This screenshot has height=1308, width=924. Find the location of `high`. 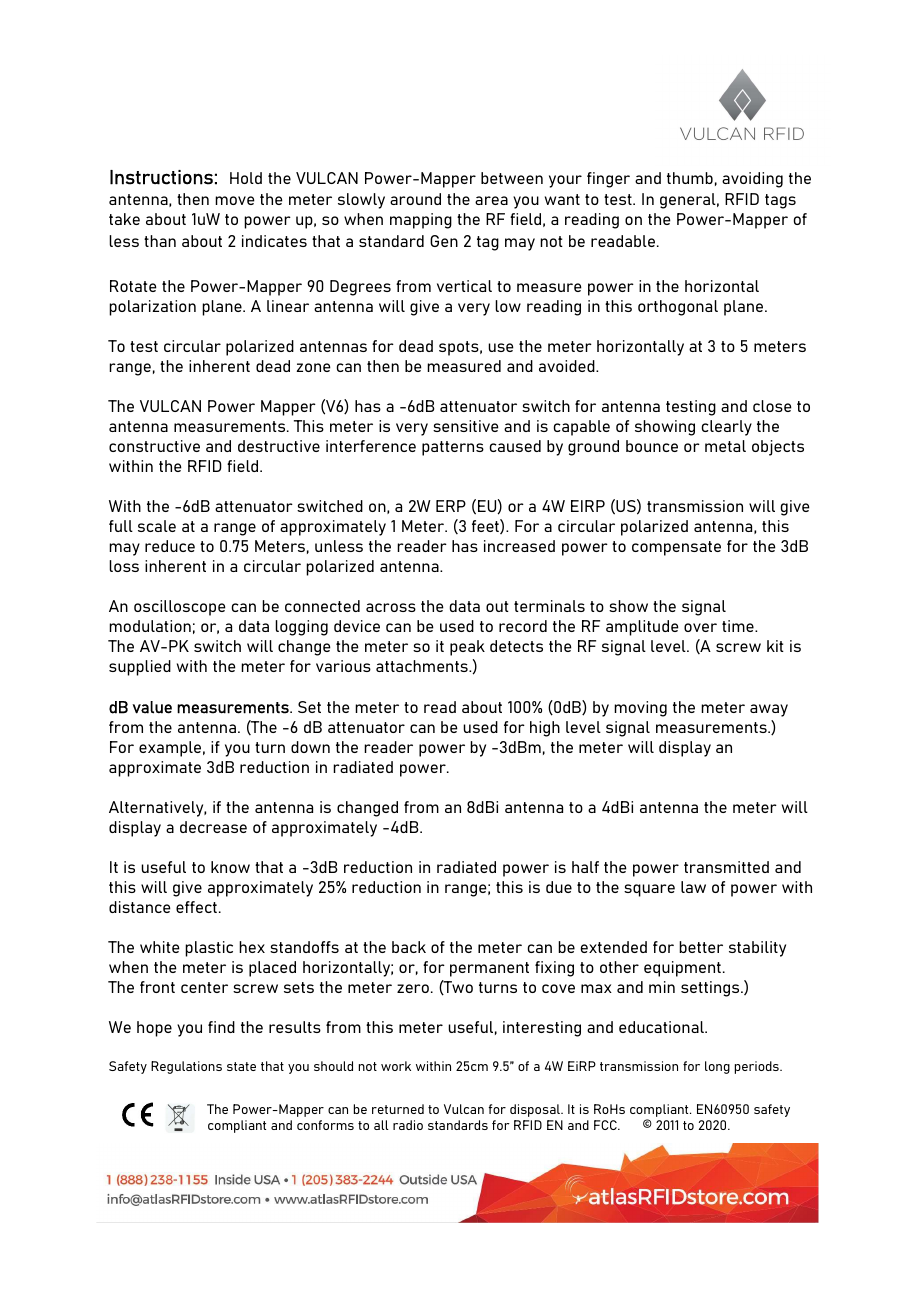

high is located at coordinates (545, 729).
